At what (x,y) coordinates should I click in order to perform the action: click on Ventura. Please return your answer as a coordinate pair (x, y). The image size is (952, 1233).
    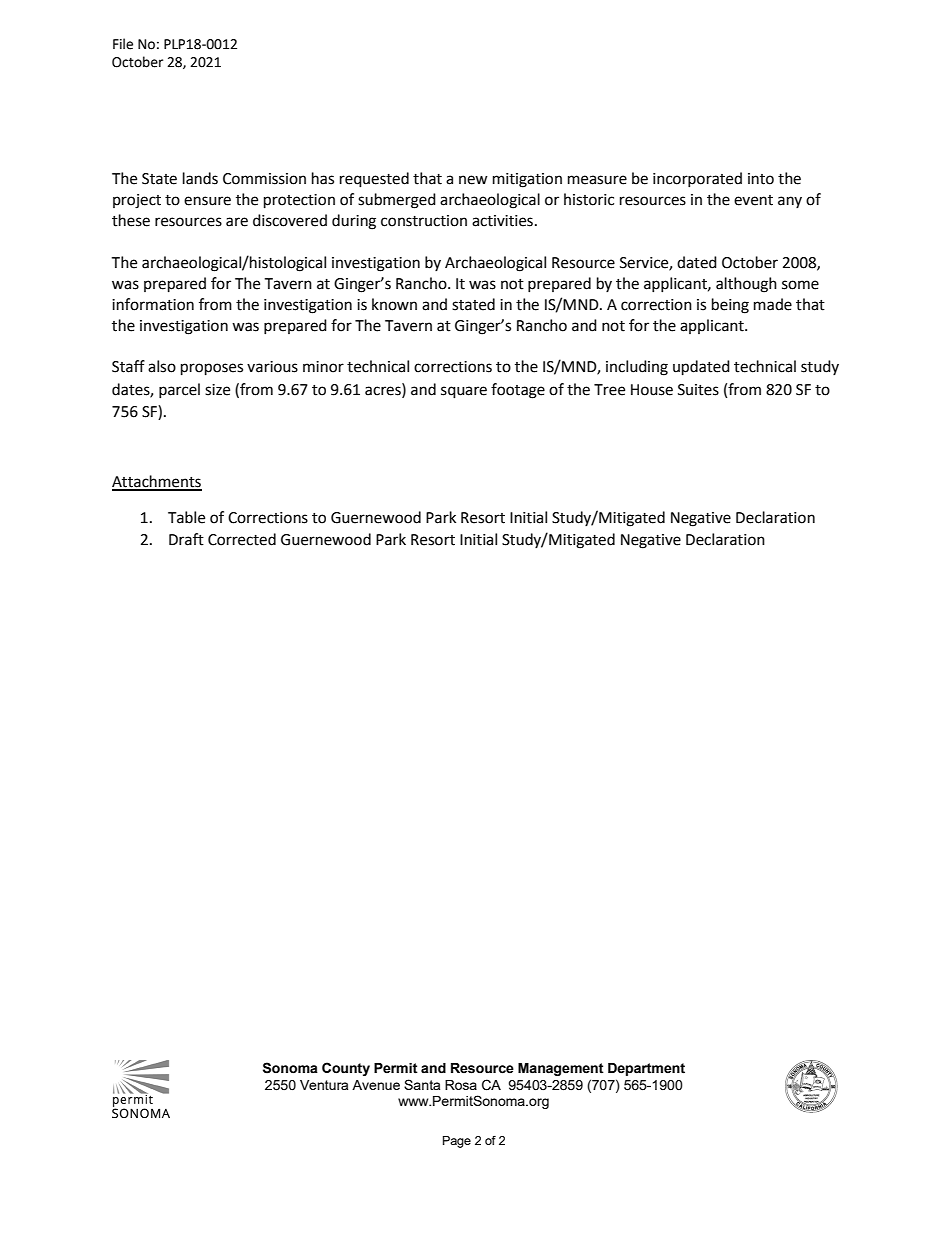
    Looking at the image, I should click on (324, 1085).
